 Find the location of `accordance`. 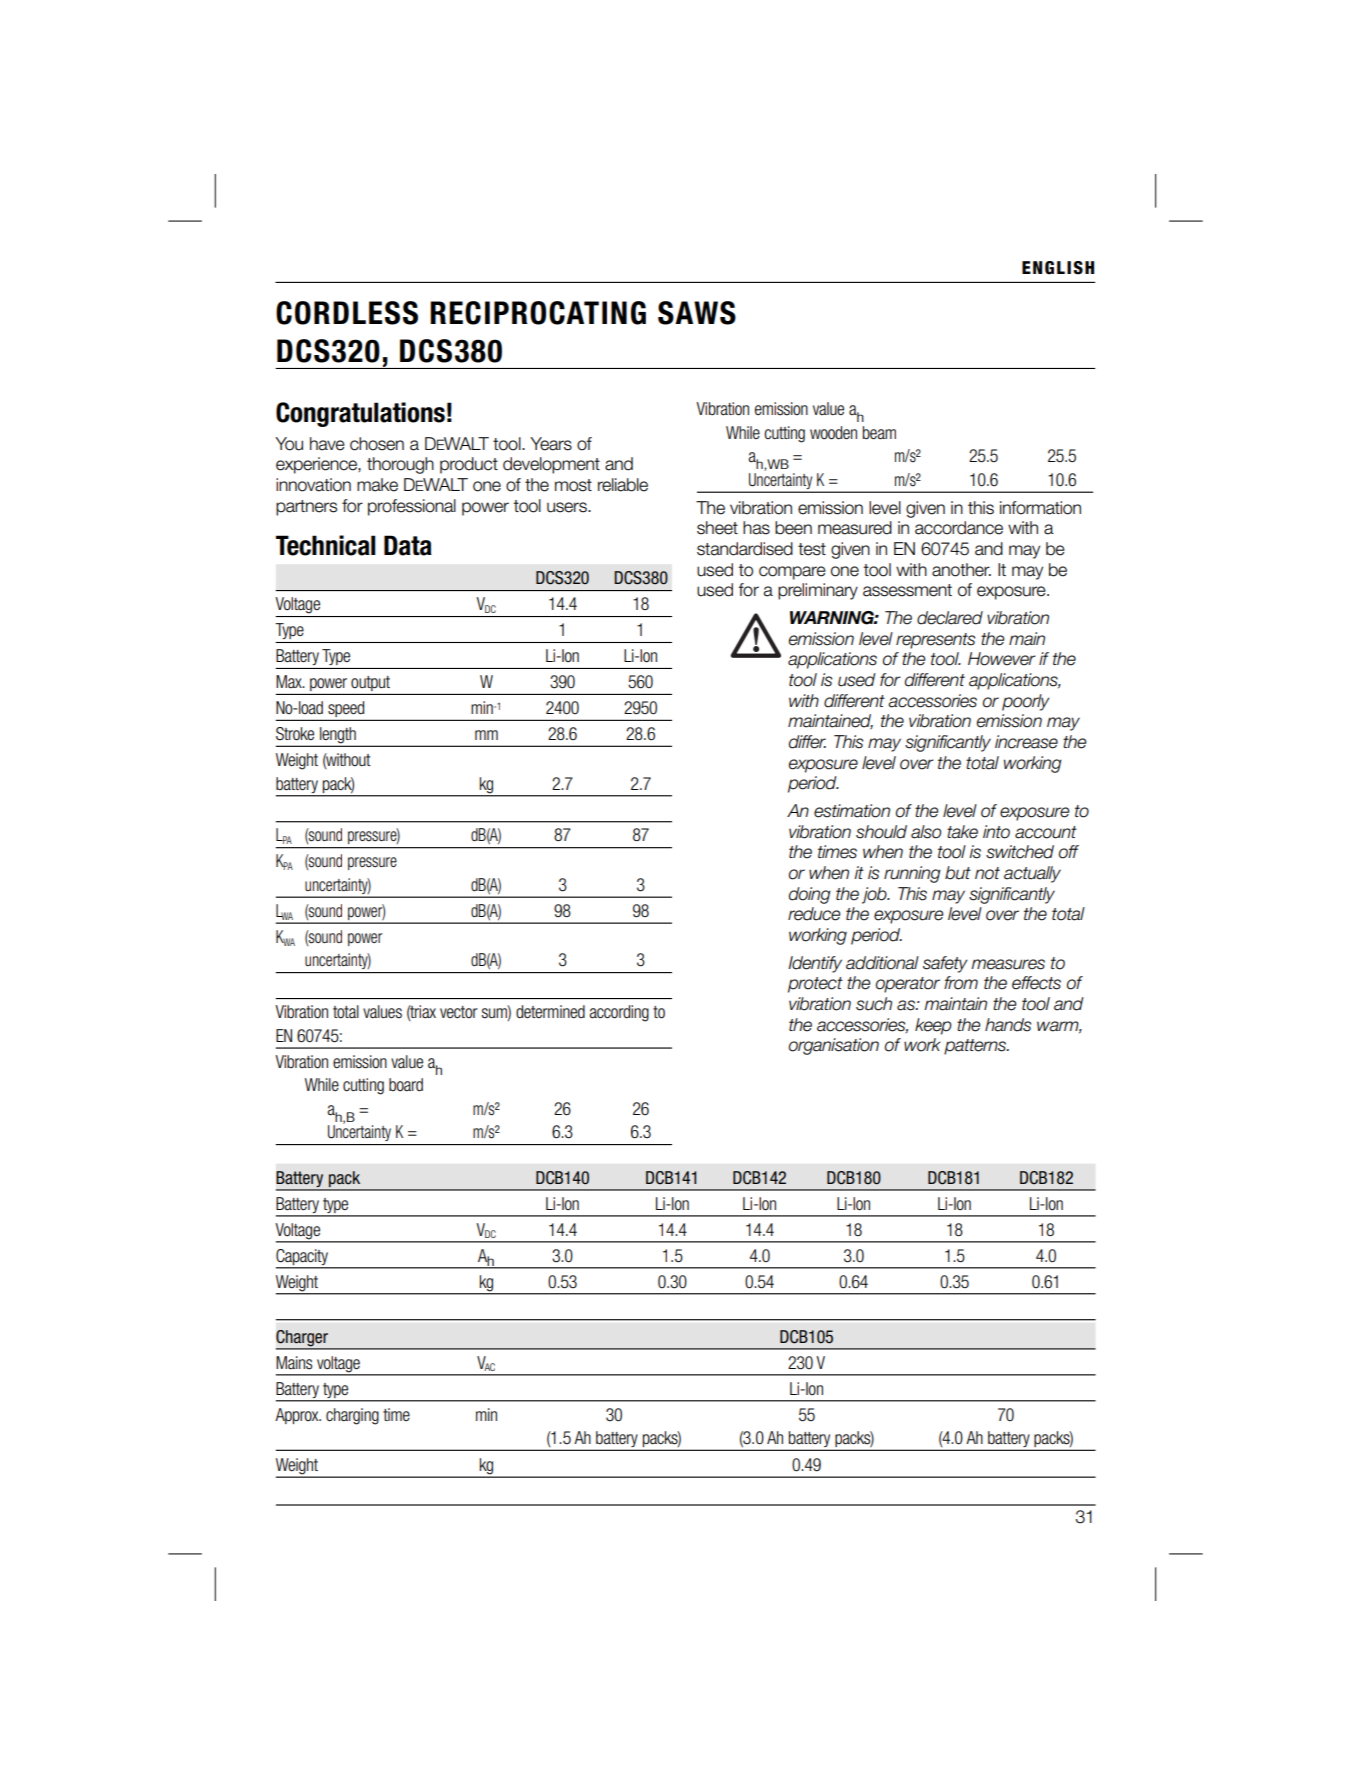

accordance is located at coordinates (959, 528).
